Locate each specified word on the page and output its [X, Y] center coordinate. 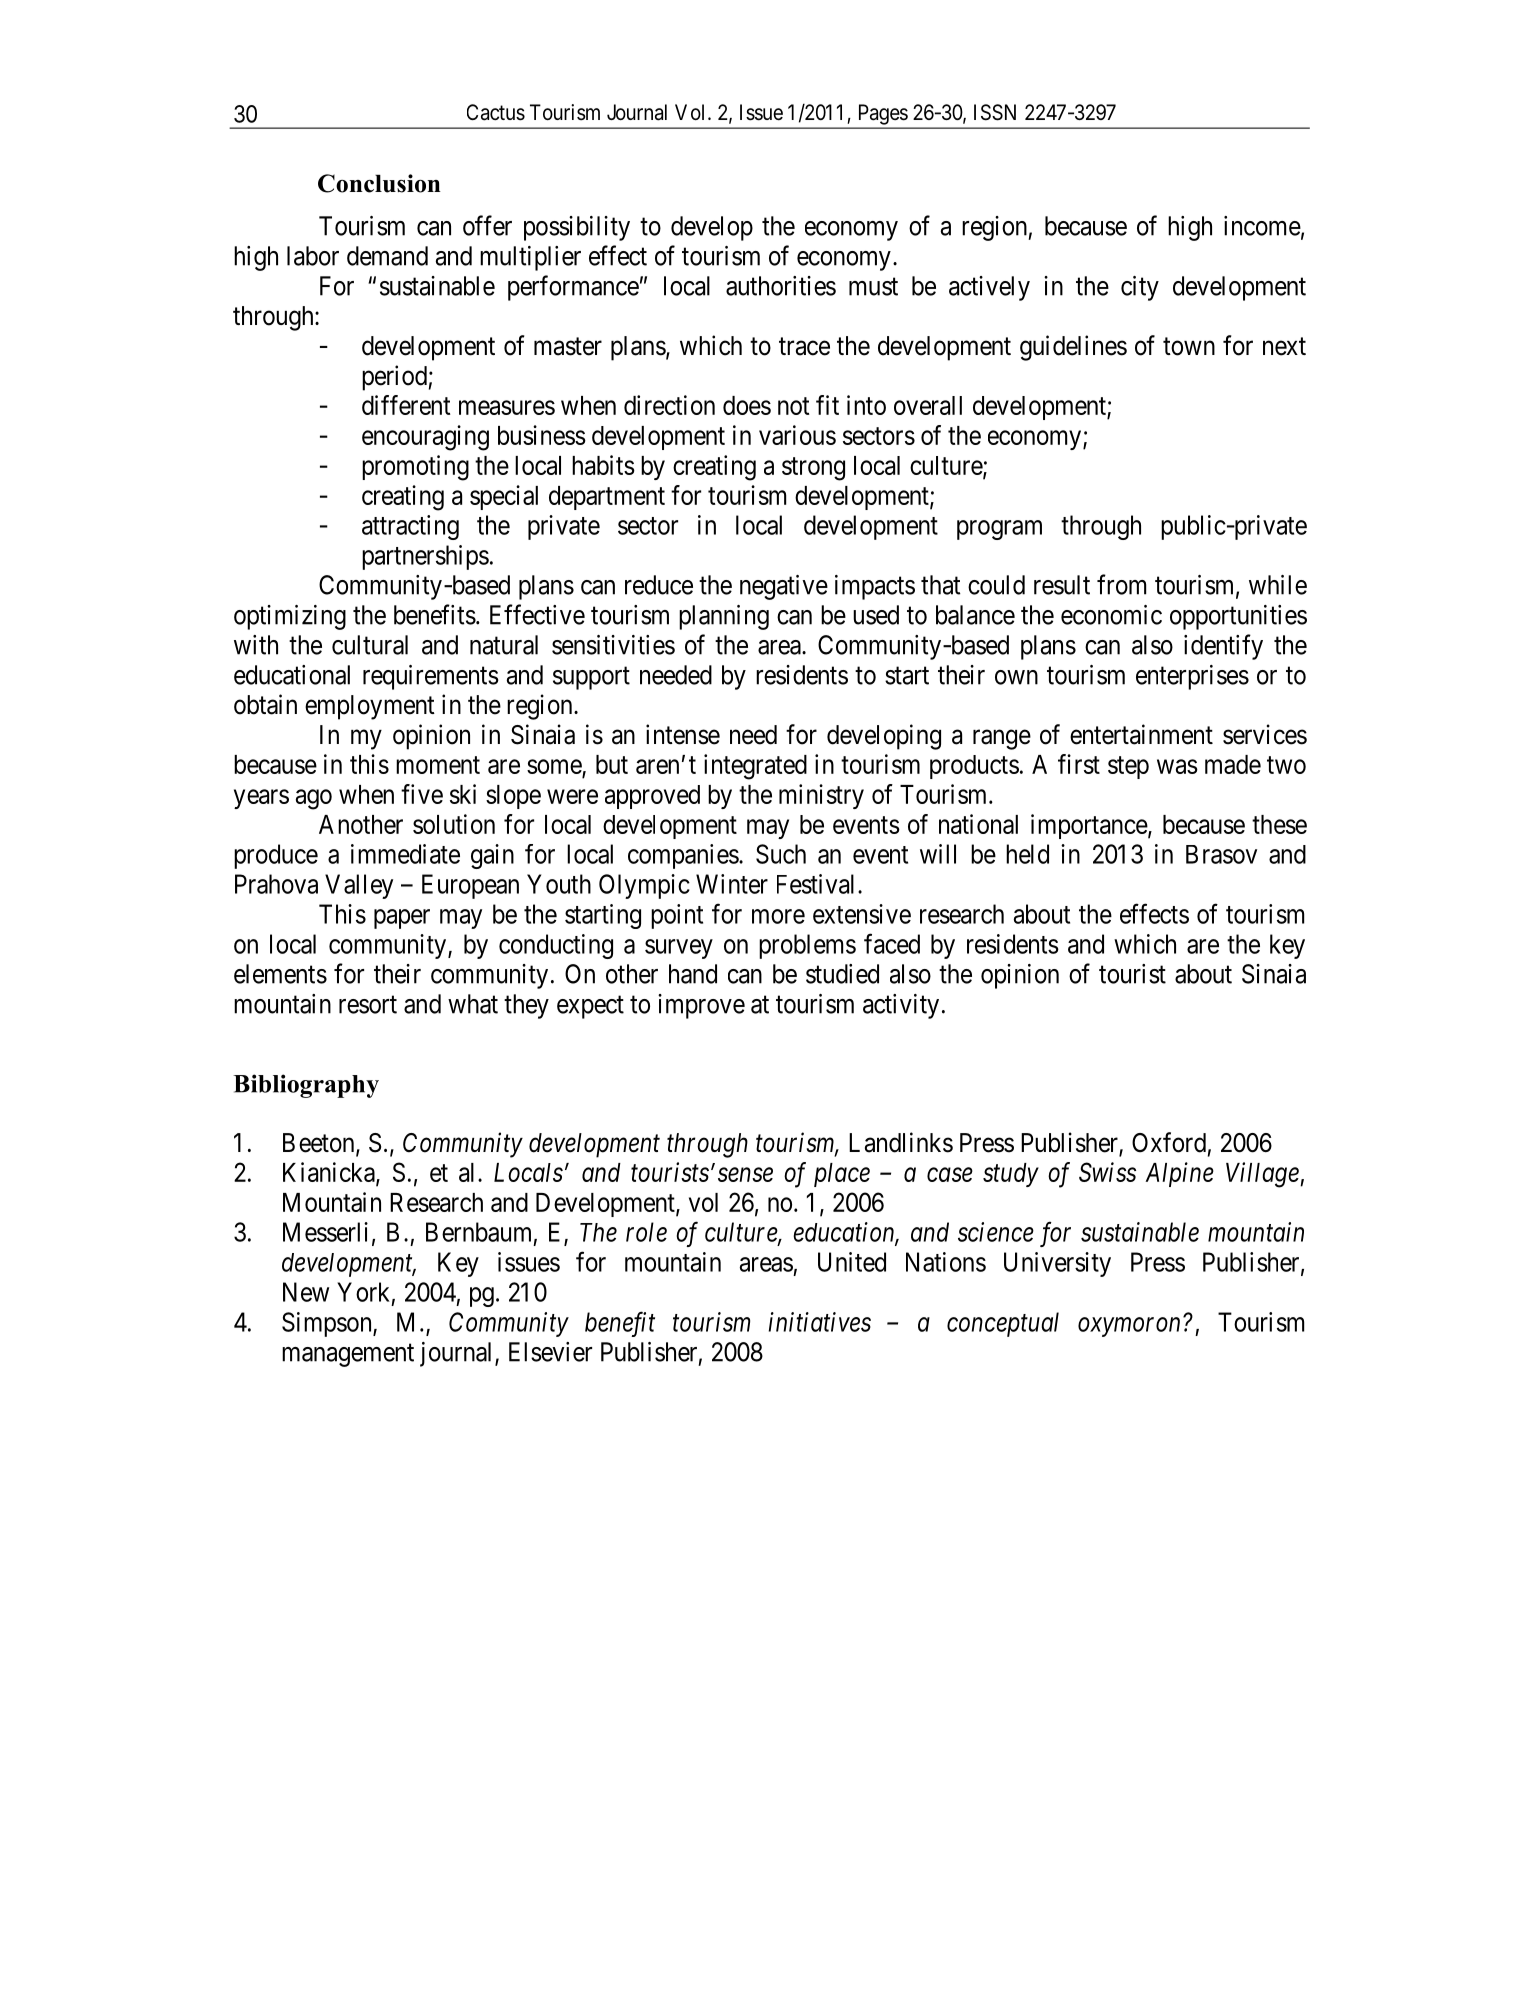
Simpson [328, 1324]
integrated [755, 767]
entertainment [1141, 734]
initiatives [820, 1322]
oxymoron [1129, 1327]
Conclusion [379, 183]
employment [370, 707]
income [1262, 226]
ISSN [995, 112]
